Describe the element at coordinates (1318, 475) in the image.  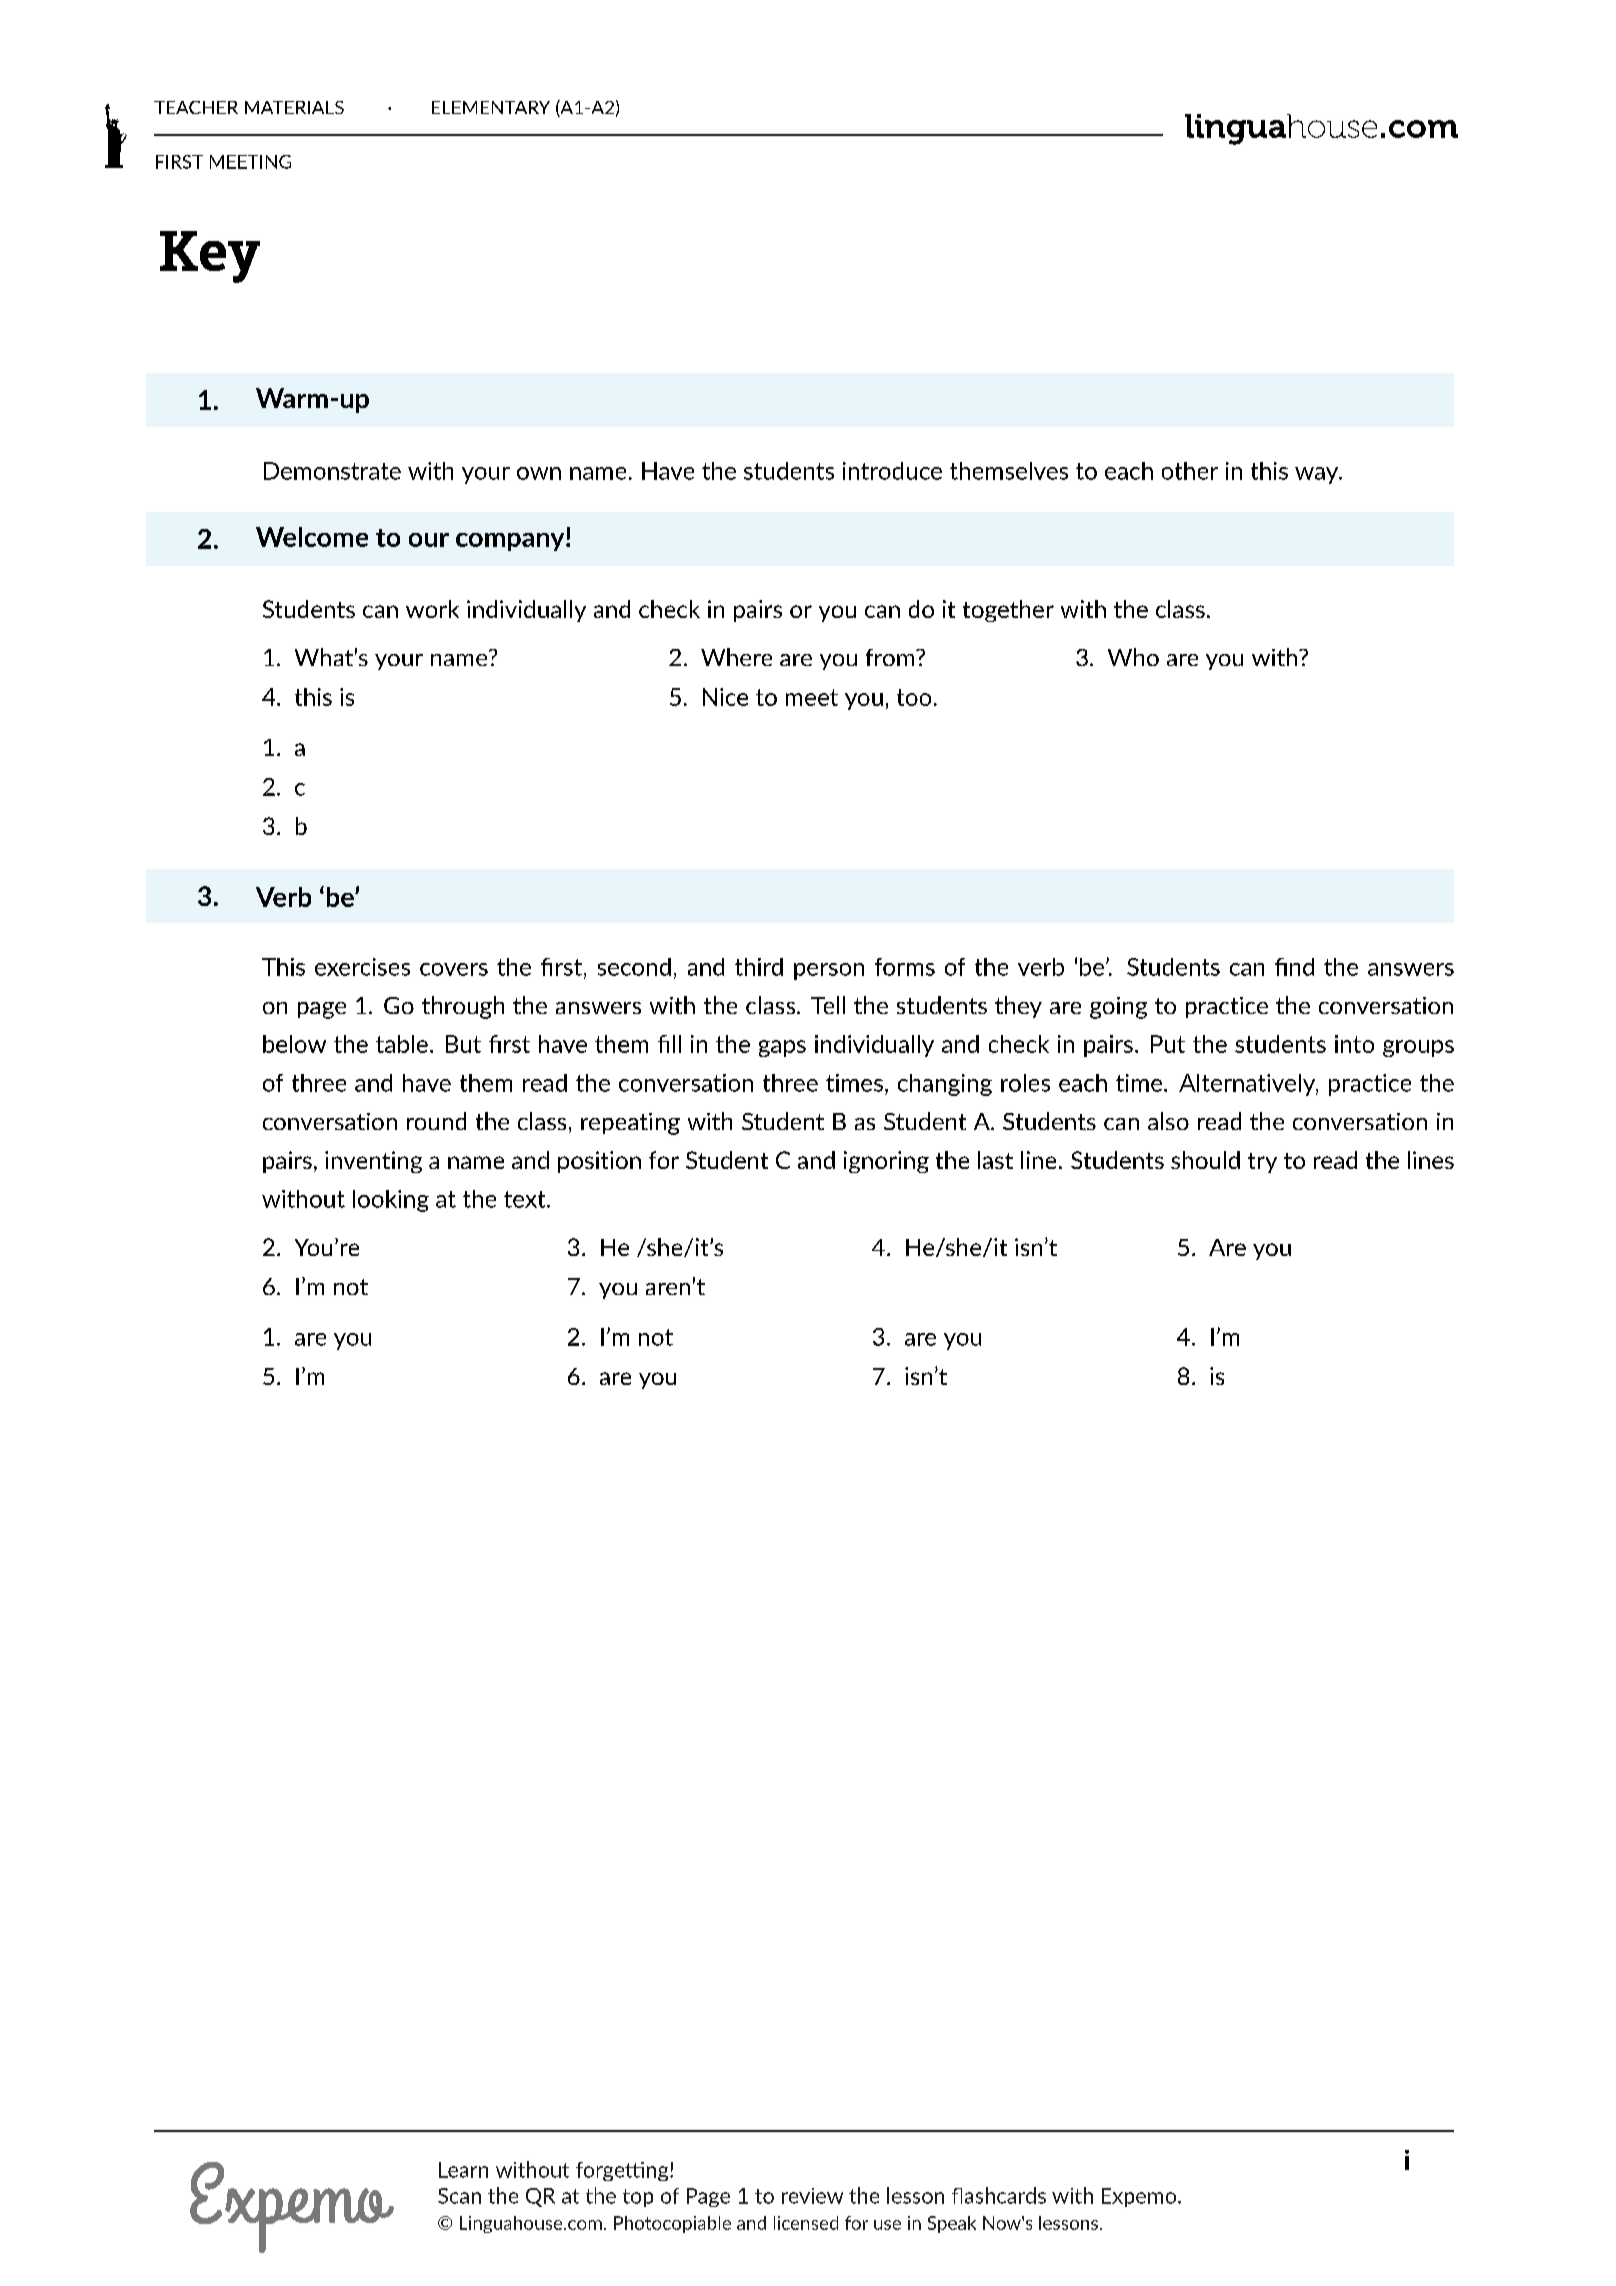
I see `way` at that location.
